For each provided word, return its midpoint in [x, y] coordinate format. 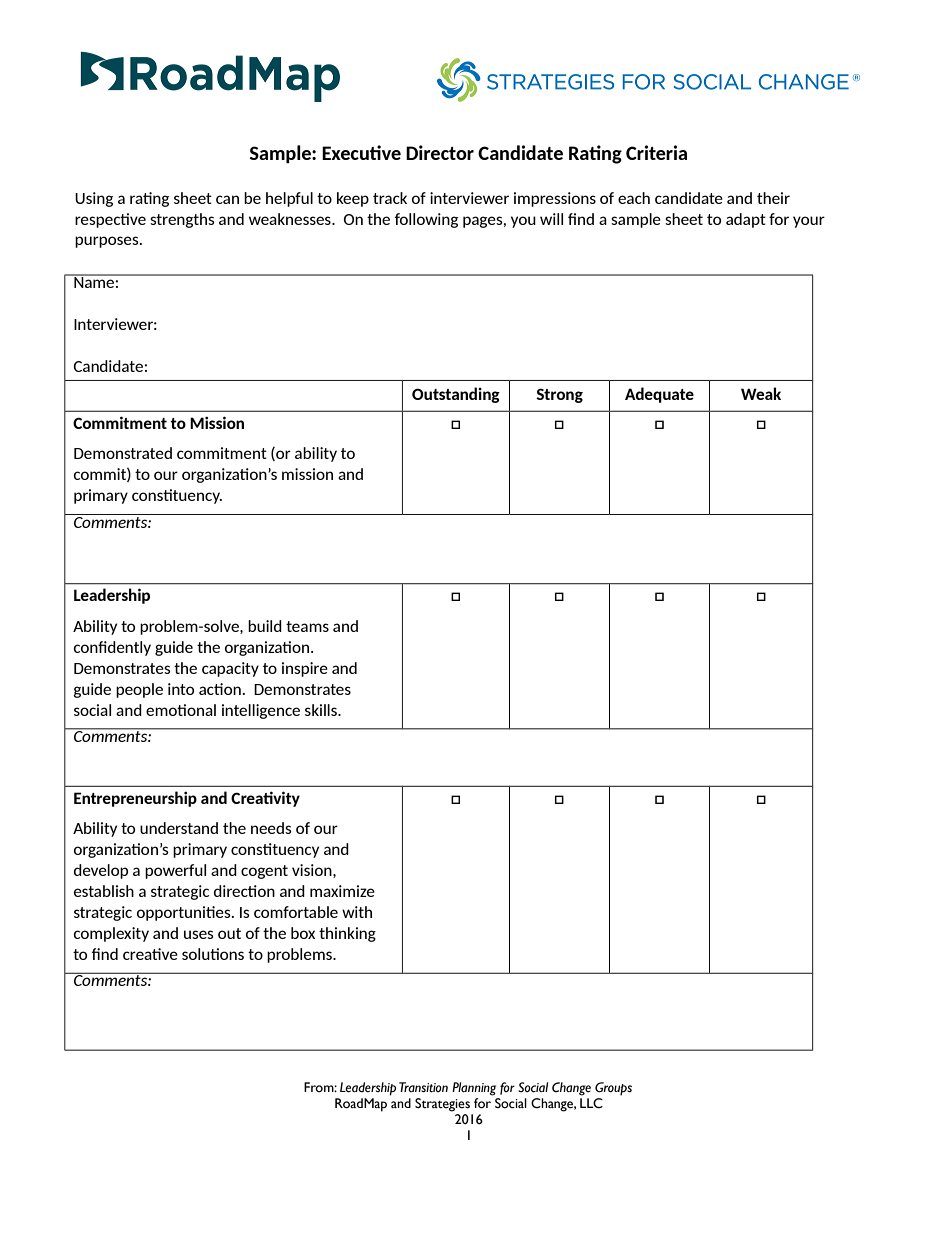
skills [322, 710]
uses [199, 934]
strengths [182, 220]
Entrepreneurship [135, 799]
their [773, 198]
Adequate [659, 395]
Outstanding [456, 395]
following [426, 220]
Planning [474, 1089]
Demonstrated [123, 453]
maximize [342, 891]
